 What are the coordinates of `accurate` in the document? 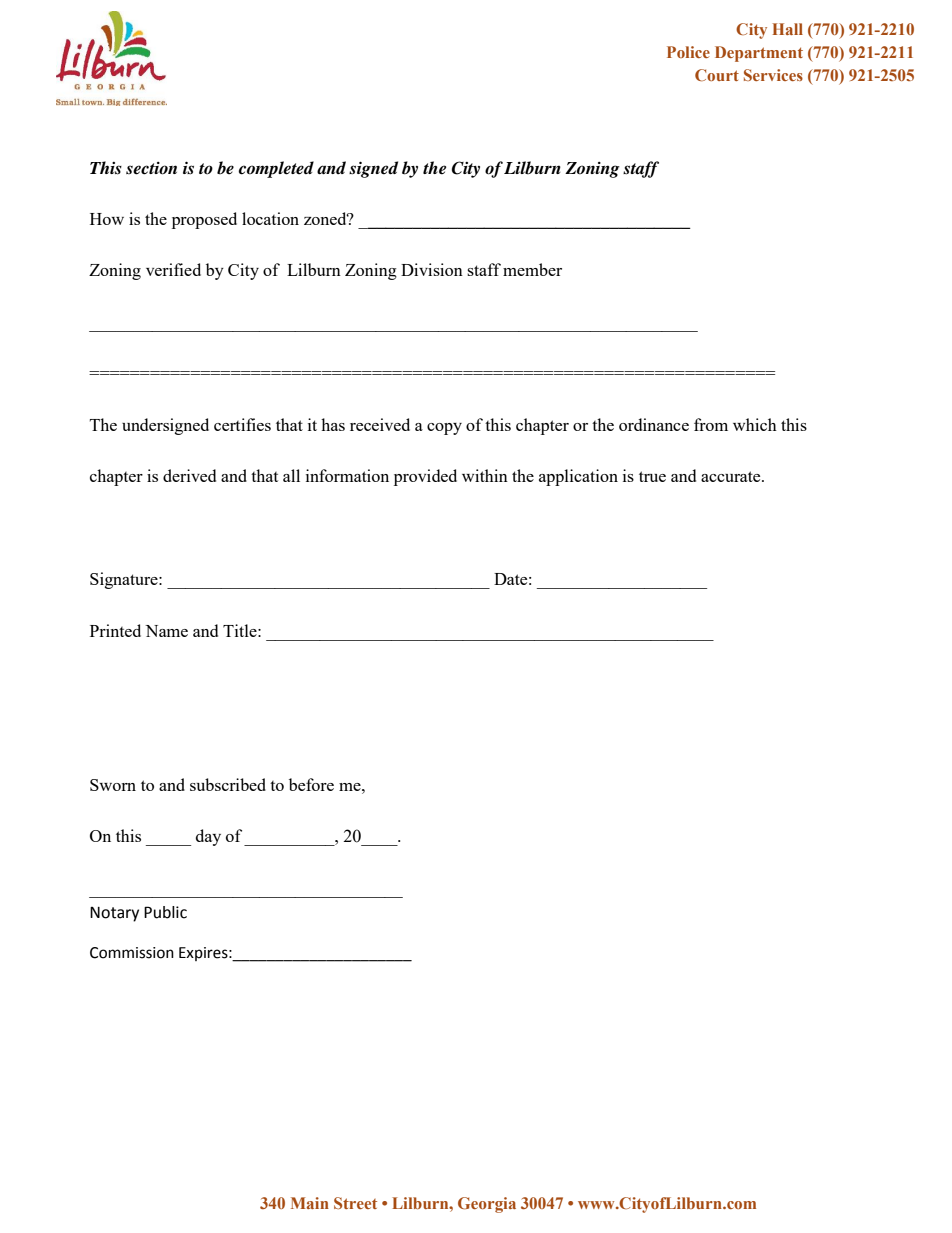 It's located at (732, 476).
